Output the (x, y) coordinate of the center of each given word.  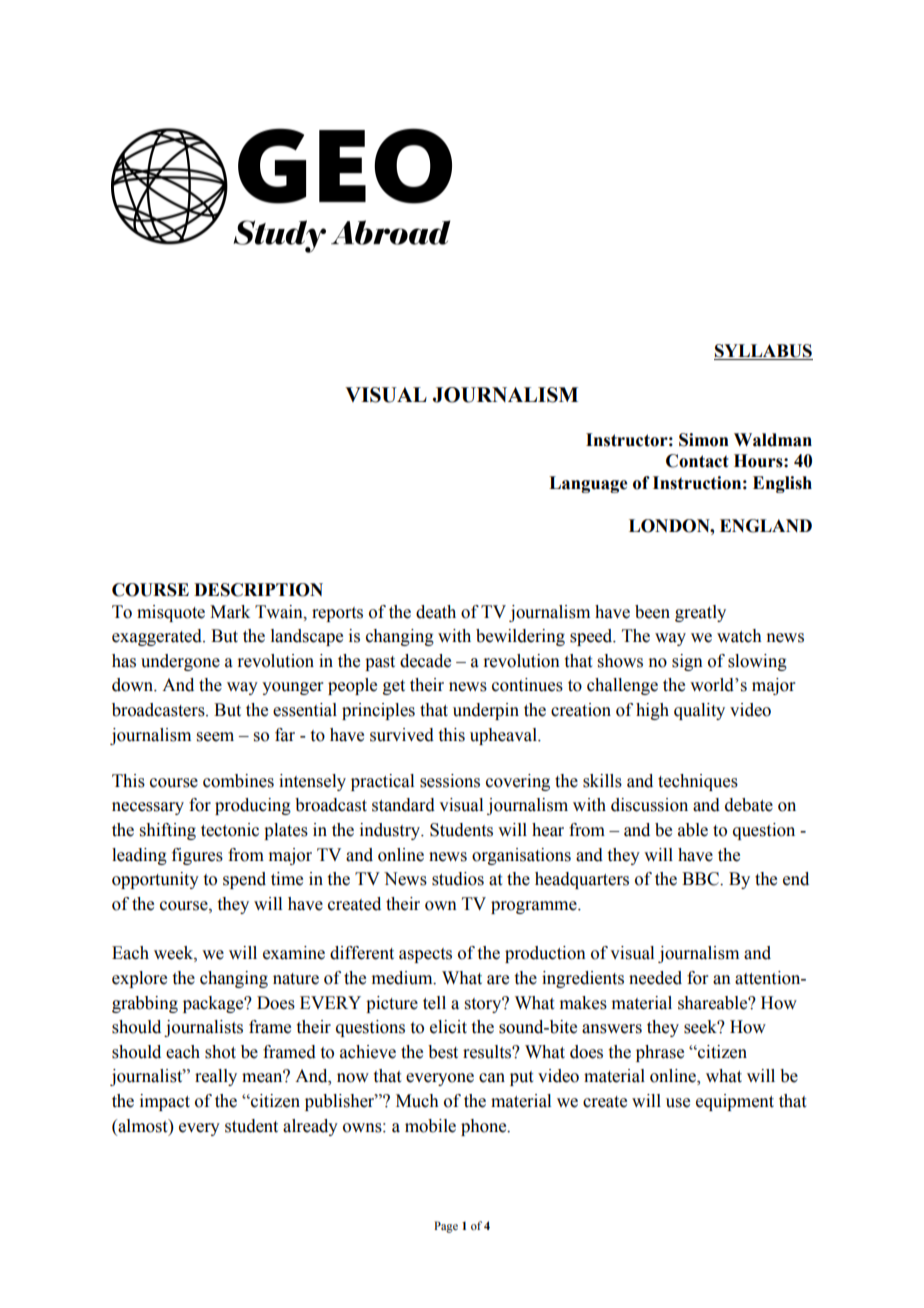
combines (238, 781)
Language (588, 484)
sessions (450, 781)
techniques (698, 782)
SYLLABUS (763, 351)
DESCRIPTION (258, 590)
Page (446, 1227)
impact (165, 1102)
